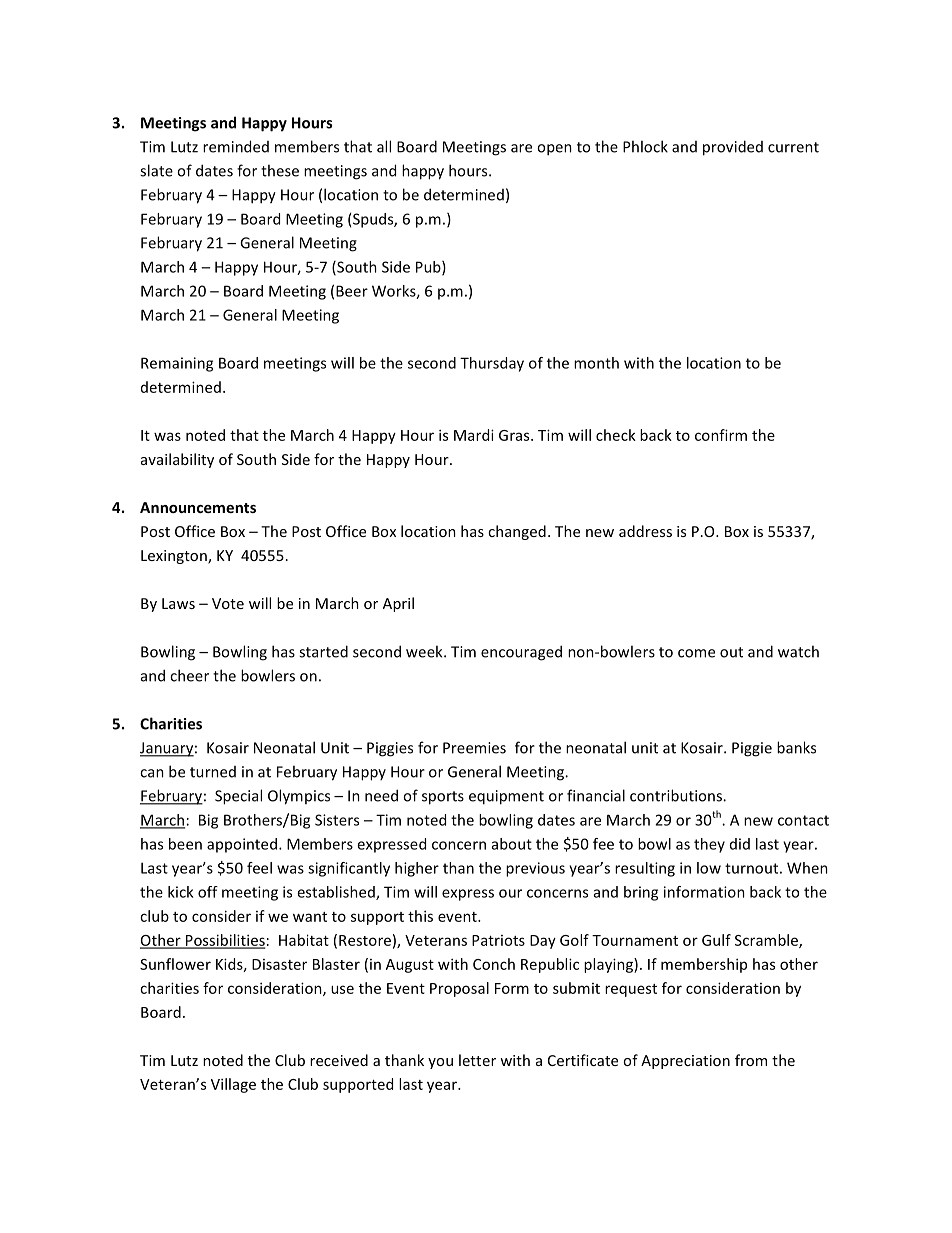  What do you see at coordinates (751, 1060) in the page?
I see `from` at bounding box center [751, 1060].
